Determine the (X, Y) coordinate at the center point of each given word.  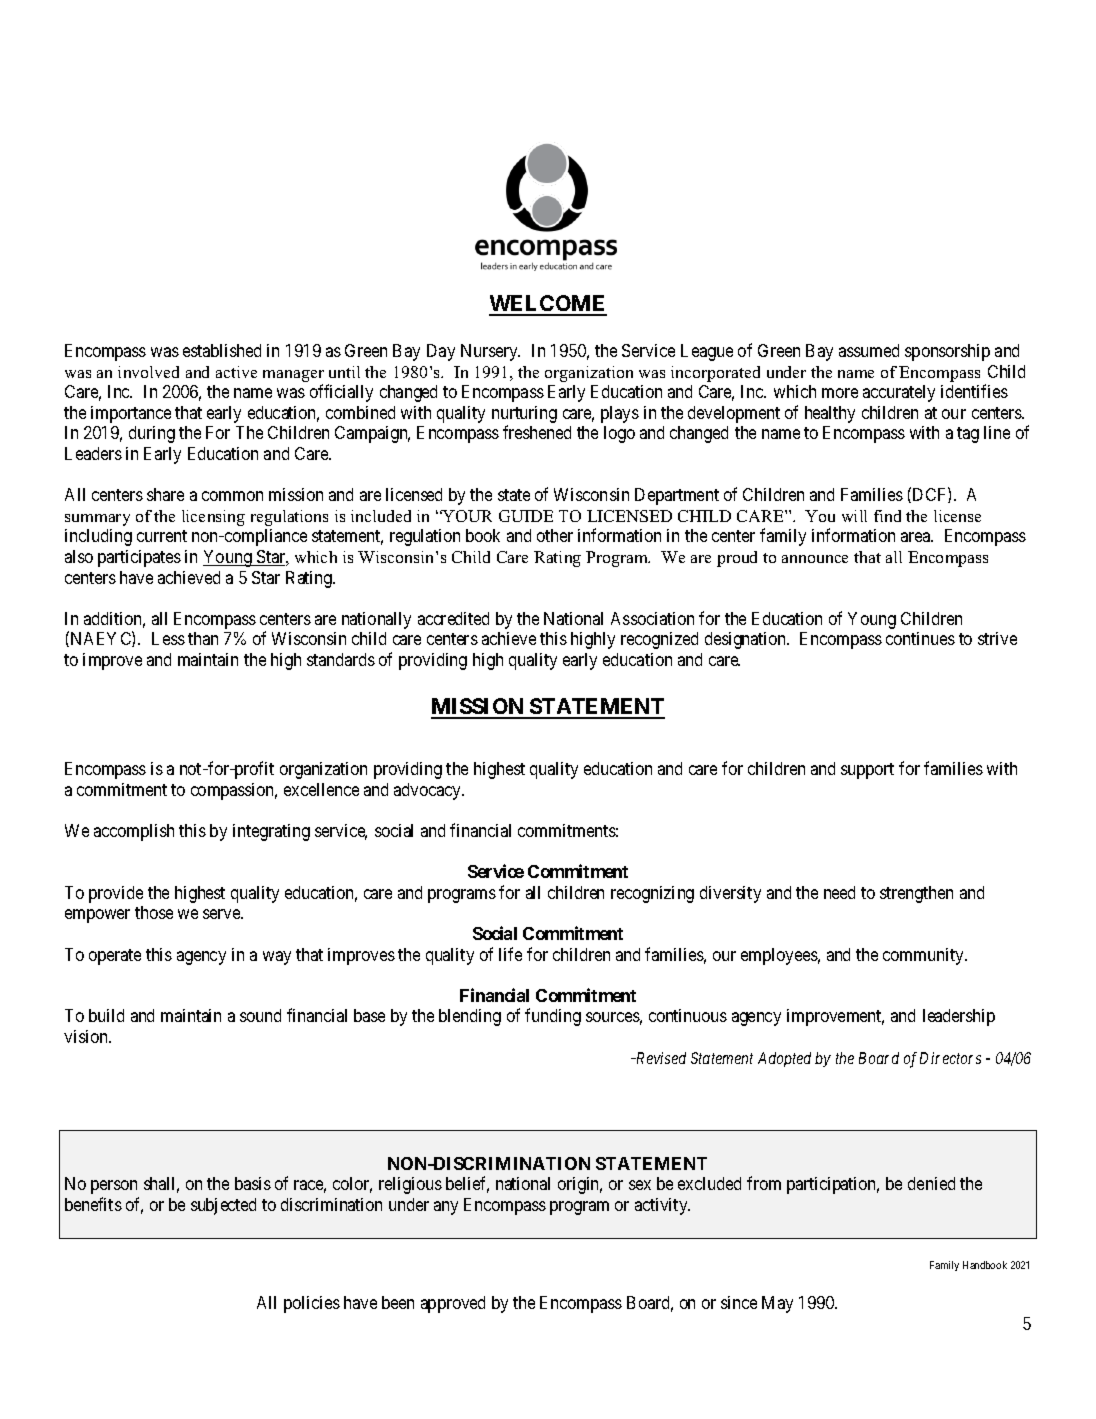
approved (453, 1304)
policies (312, 1304)
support (867, 771)
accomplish (134, 832)
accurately (899, 393)
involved (148, 372)
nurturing (524, 414)
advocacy (429, 791)
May (777, 1304)
